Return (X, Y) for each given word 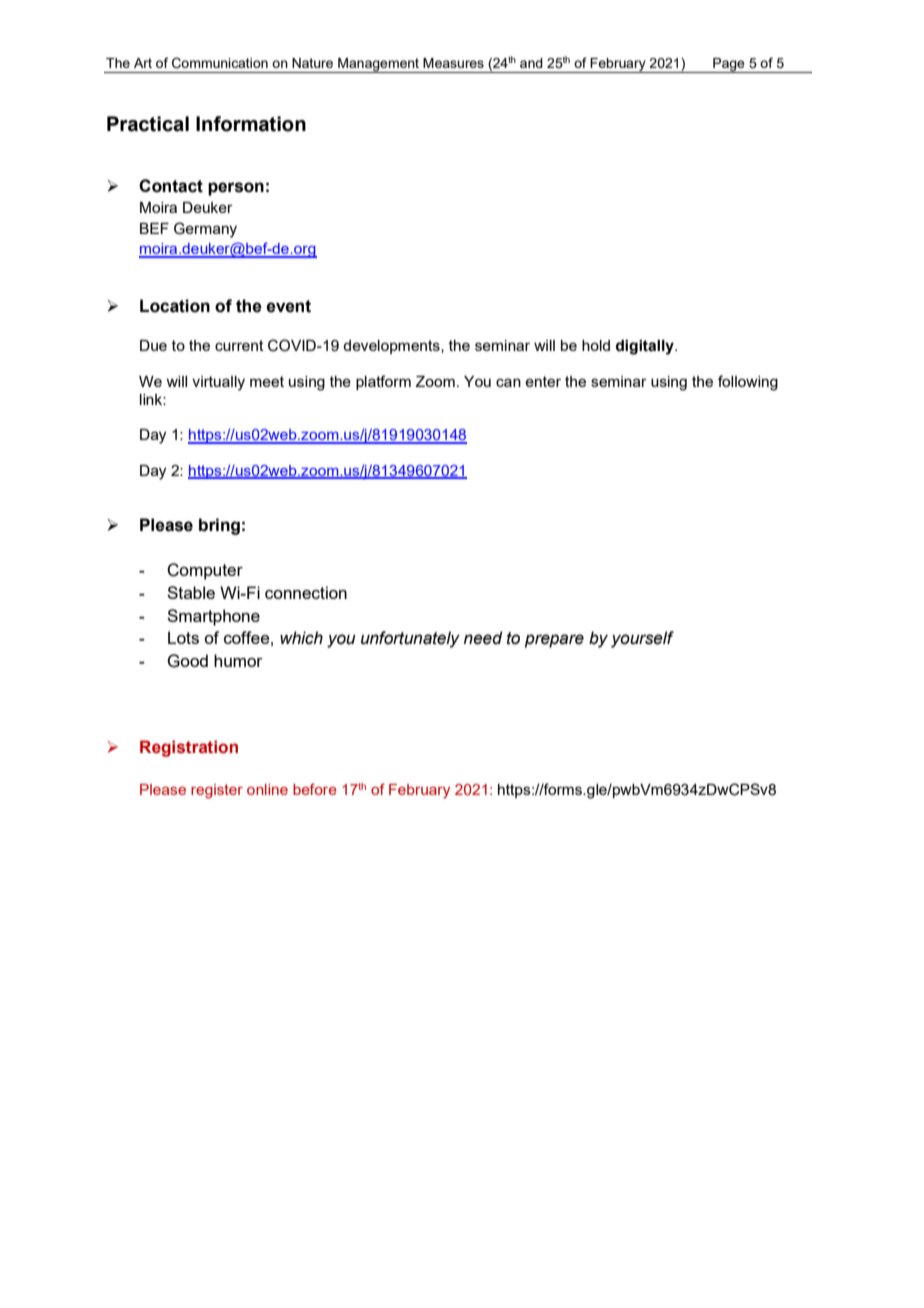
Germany (205, 230)
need (483, 638)
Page (729, 65)
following (748, 383)
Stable (191, 592)
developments (392, 347)
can (508, 382)
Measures (453, 63)
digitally (646, 347)
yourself (642, 639)
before (315, 789)
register (217, 791)
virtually (218, 383)
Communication (220, 63)
